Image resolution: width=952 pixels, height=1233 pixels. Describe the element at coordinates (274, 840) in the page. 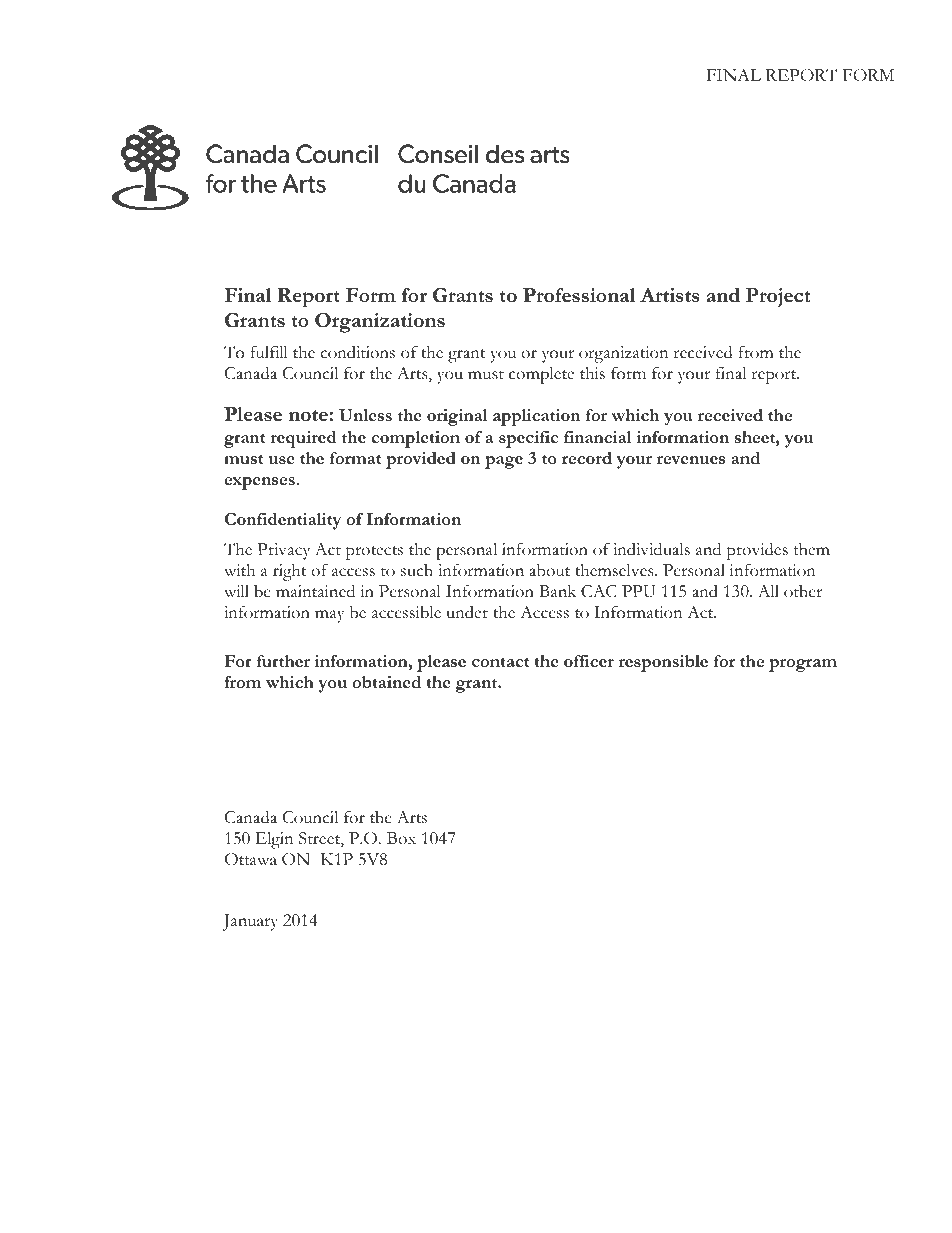

I see `Elgin` at that location.
